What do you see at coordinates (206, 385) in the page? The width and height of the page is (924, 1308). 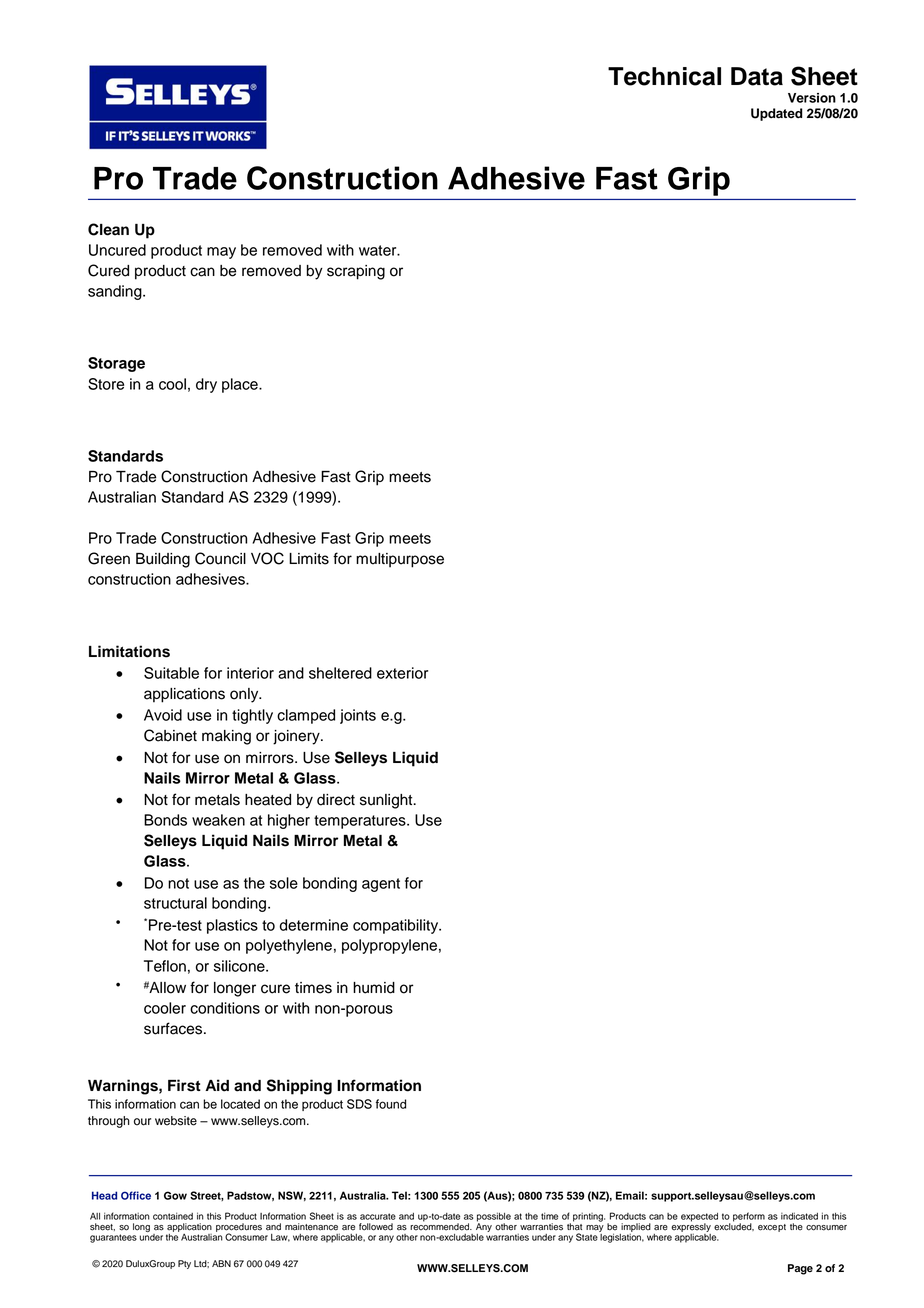 I see `dry` at bounding box center [206, 385].
